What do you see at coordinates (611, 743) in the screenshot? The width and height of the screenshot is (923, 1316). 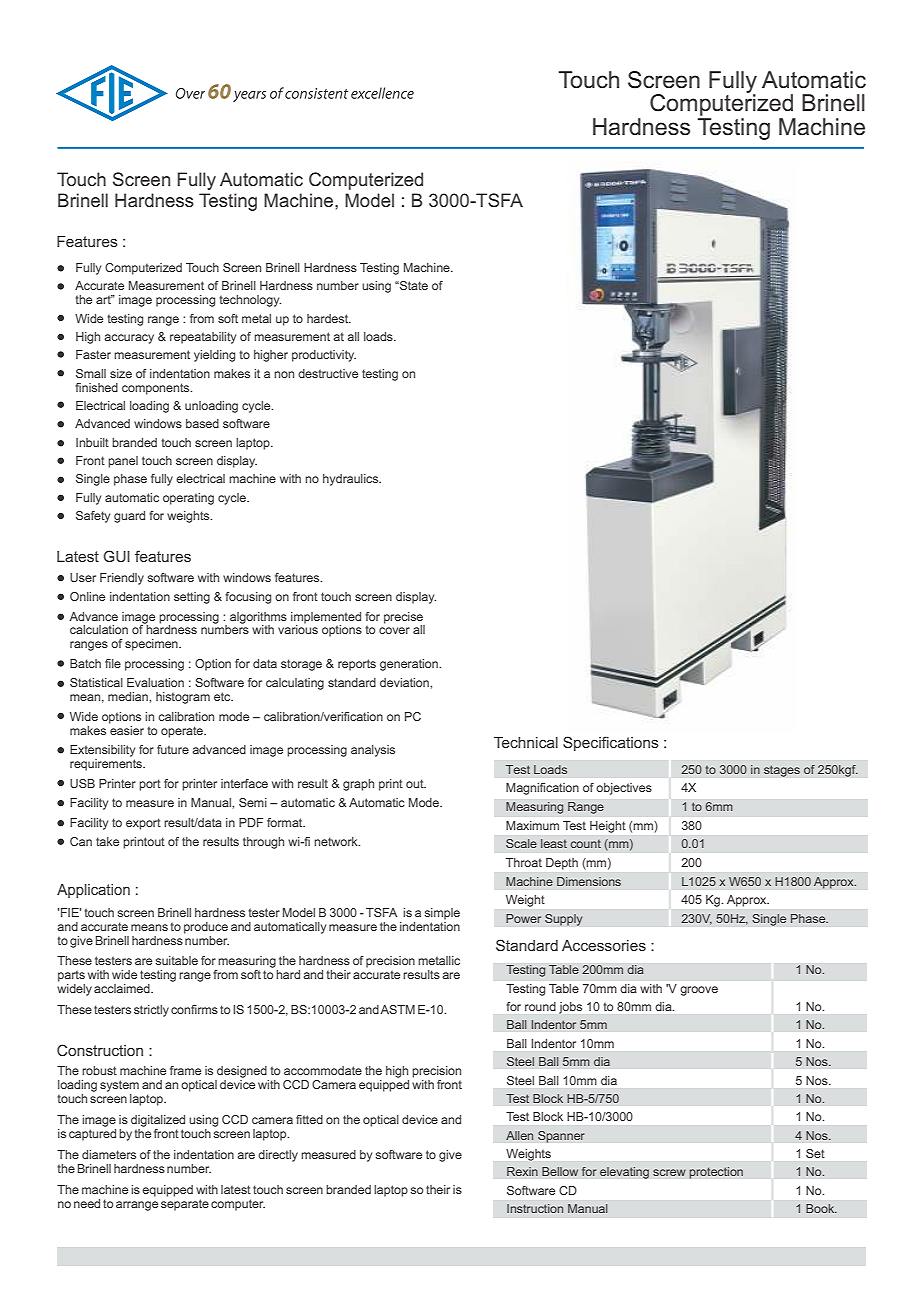 I see `Specifications` at bounding box center [611, 743].
